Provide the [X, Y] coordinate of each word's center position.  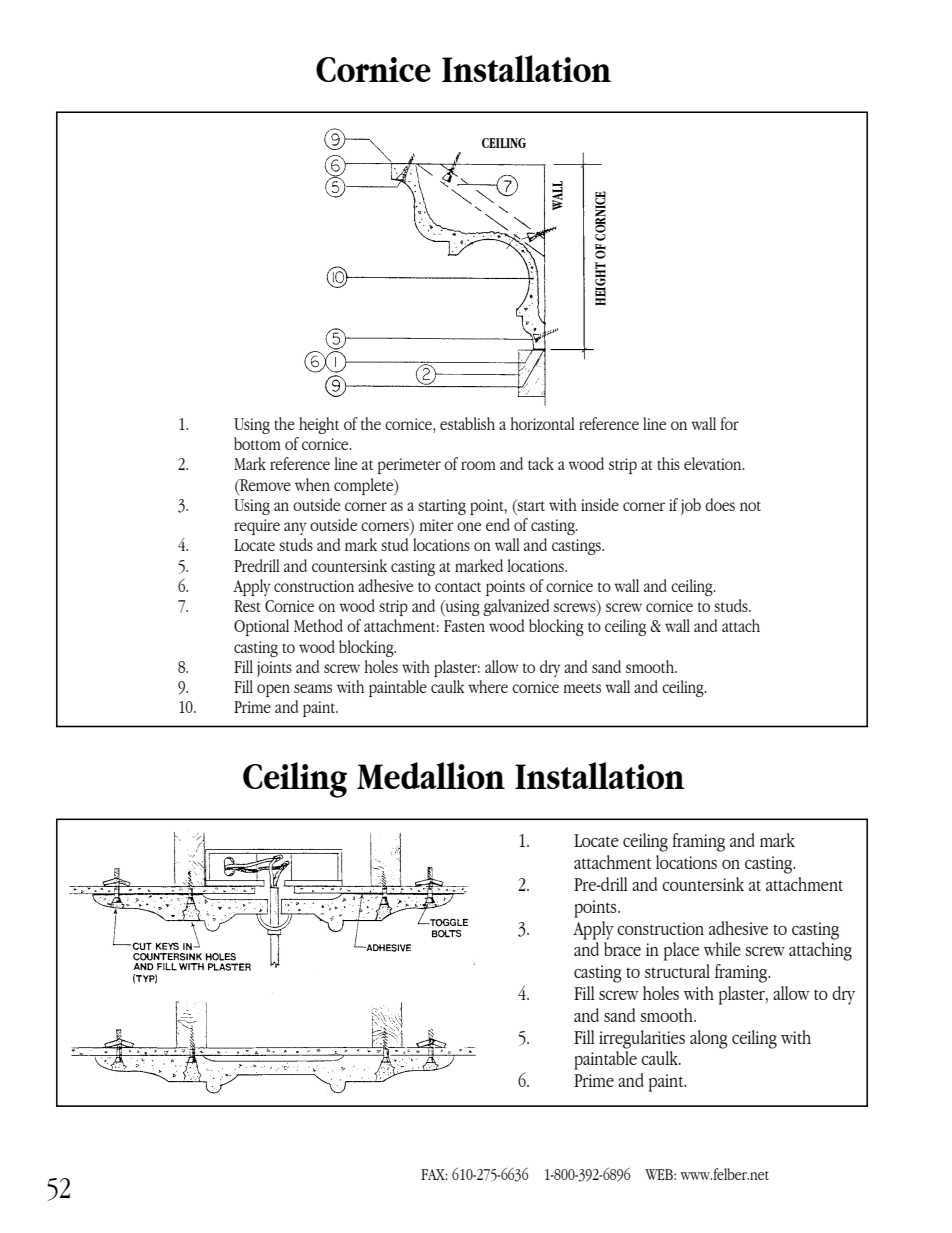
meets [582, 688]
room [478, 465]
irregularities [642, 1039]
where [488, 686]
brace [622, 949]
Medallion [431, 775]
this [668, 463]
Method [318, 625]
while [722, 949]
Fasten [464, 626]
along [709, 1039]
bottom [257, 443]
